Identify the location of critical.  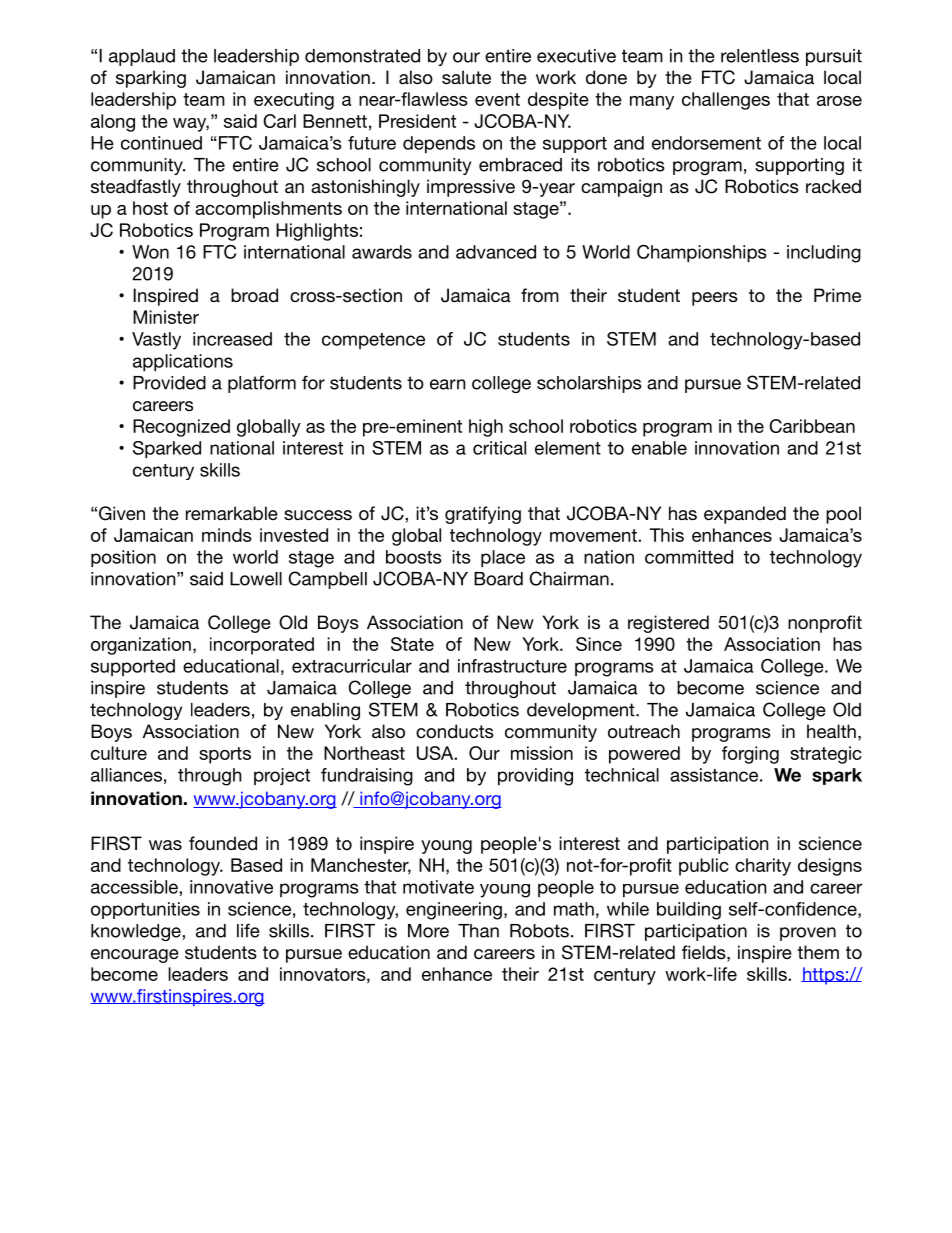
(499, 448).
